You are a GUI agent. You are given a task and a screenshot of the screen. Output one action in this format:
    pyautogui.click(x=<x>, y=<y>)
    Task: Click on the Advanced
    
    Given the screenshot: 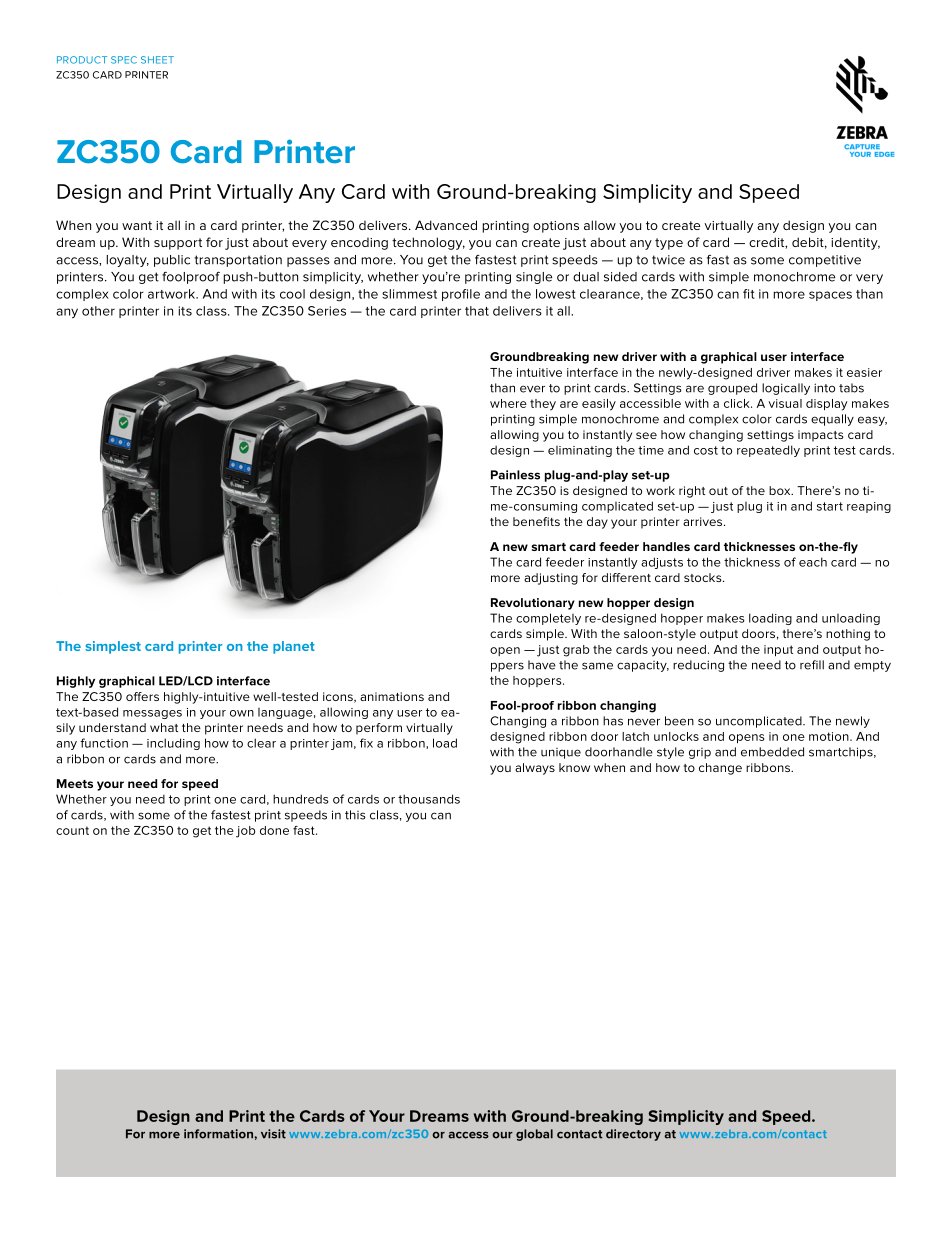 What is the action you would take?
    pyautogui.click(x=446, y=225)
